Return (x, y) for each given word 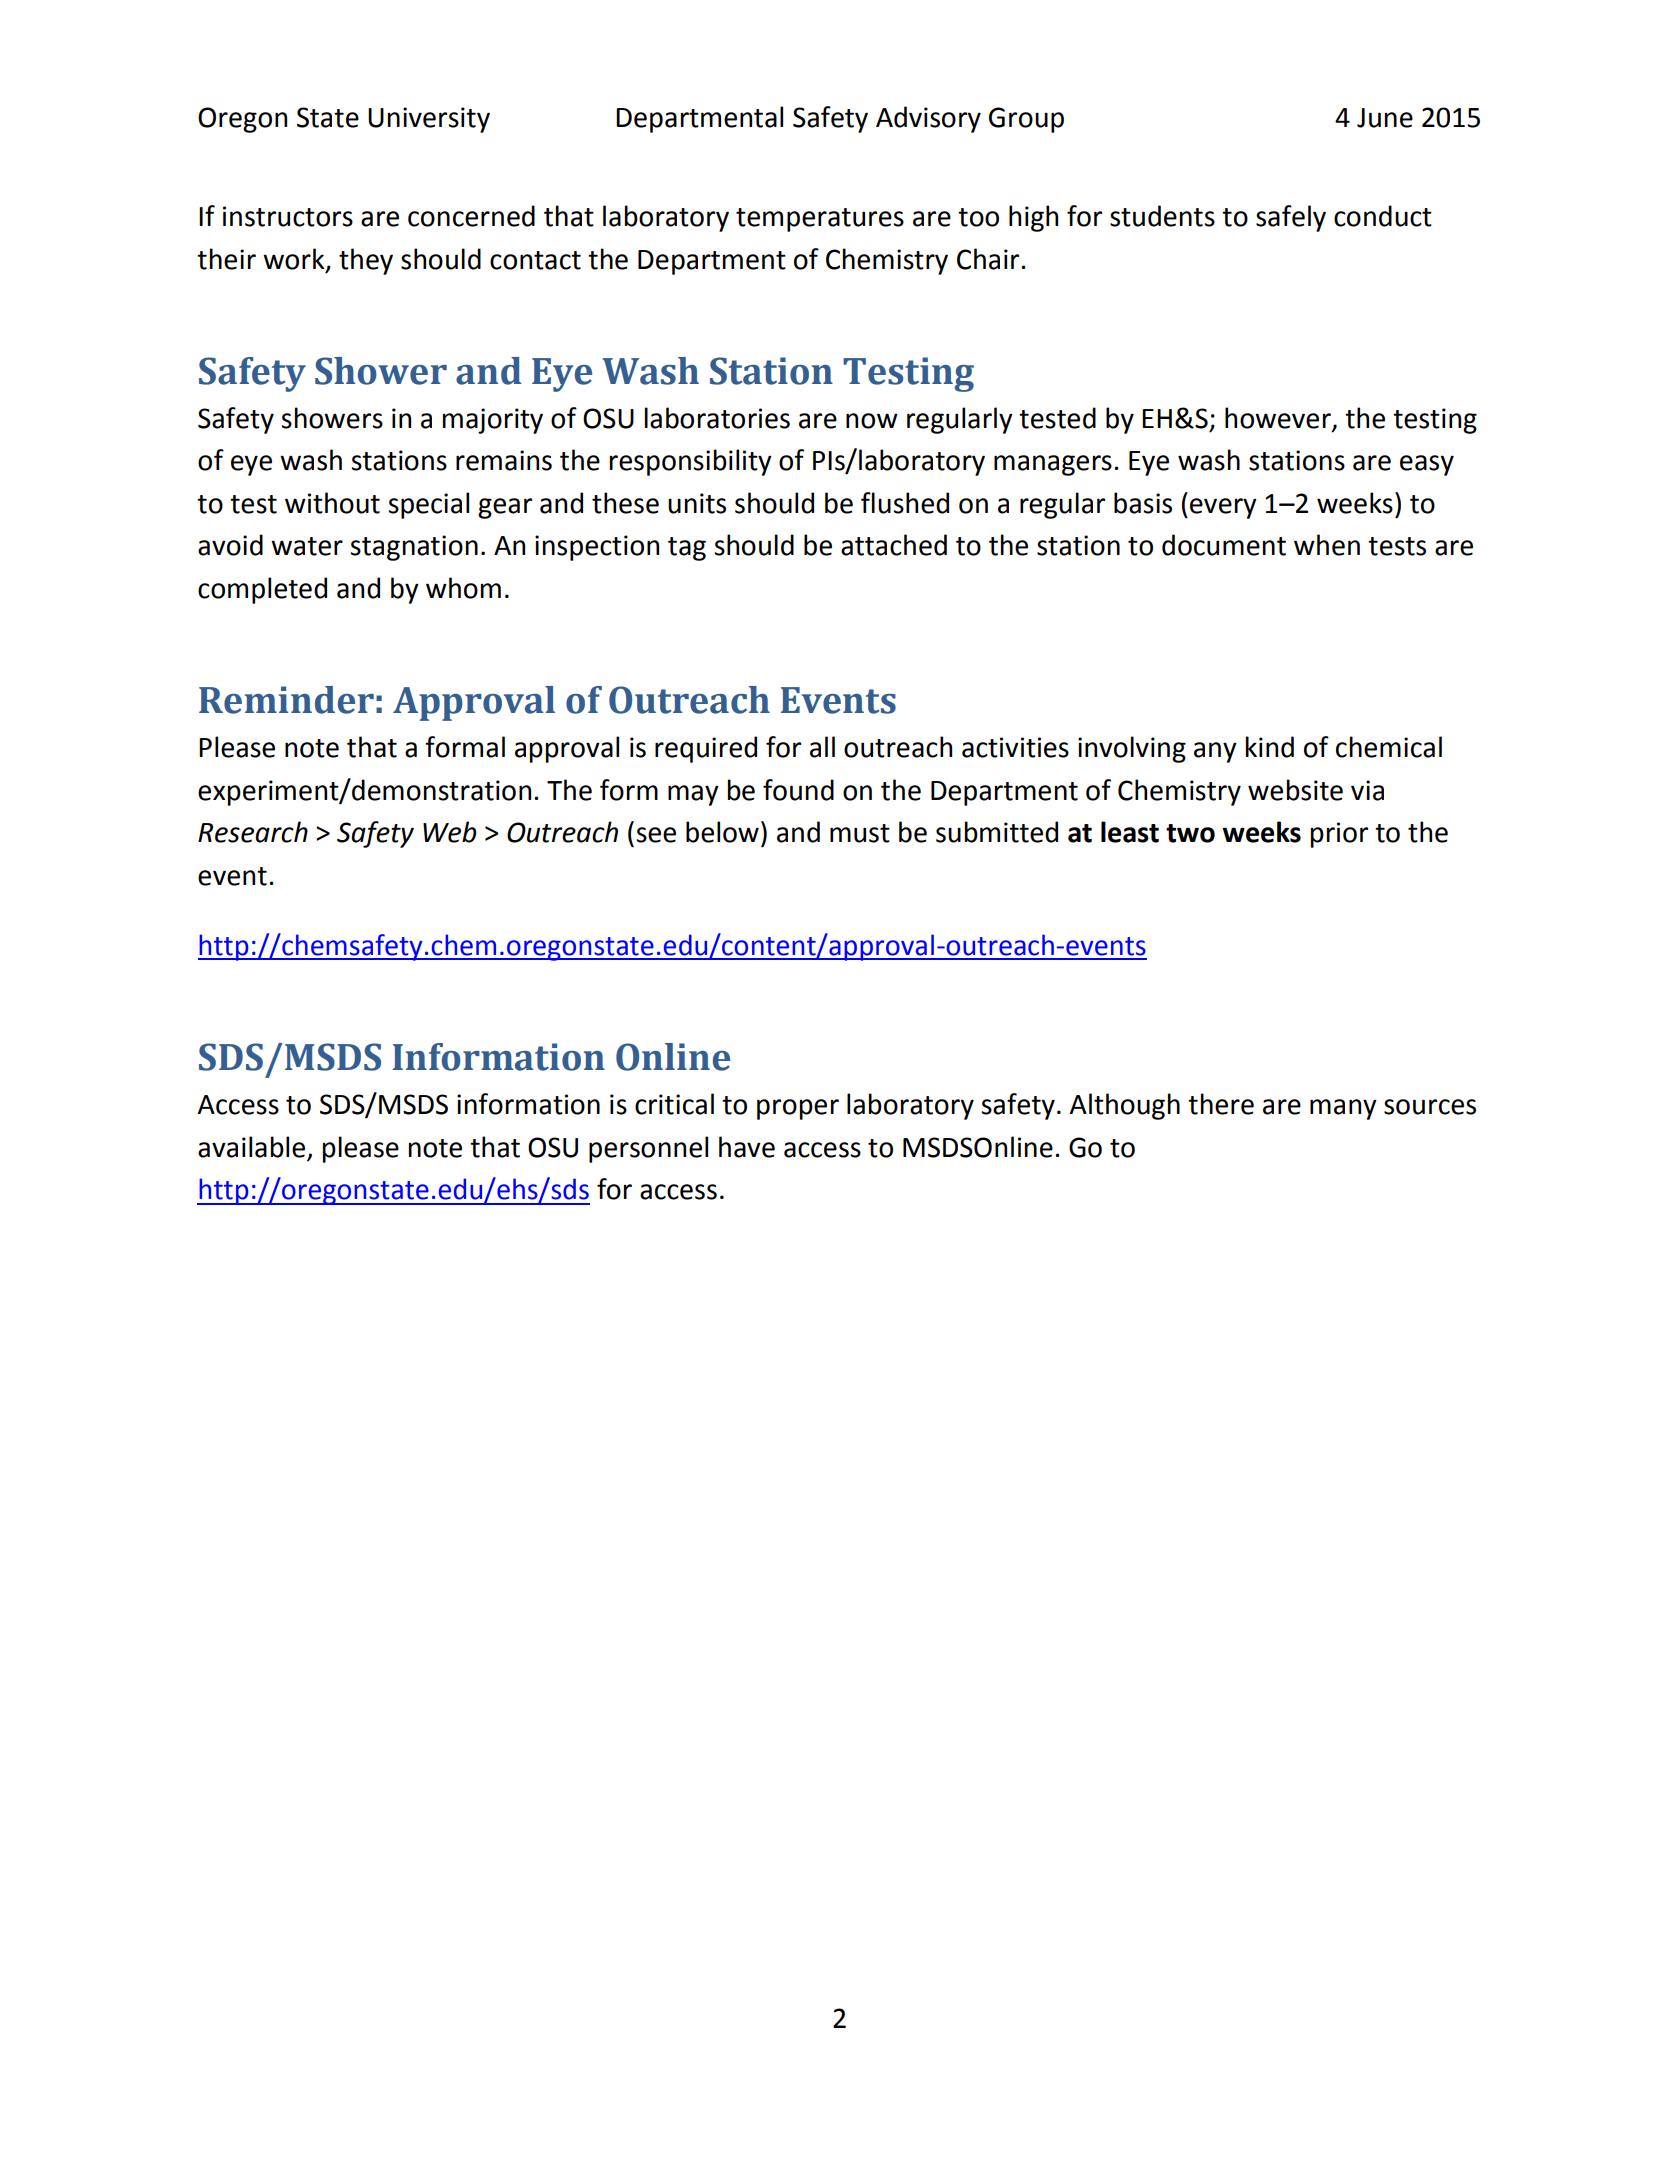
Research (253, 832)
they (366, 261)
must (860, 833)
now (872, 421)
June (1385, 118)
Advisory (928, 119)
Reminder (286, 700)
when (1327, 545)
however (1279, 419)
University (429, 120)
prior (1339, 835)
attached (894, 545)
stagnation (414, 548)
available (251, 1147)
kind (1270, 747)
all (822, 747)
